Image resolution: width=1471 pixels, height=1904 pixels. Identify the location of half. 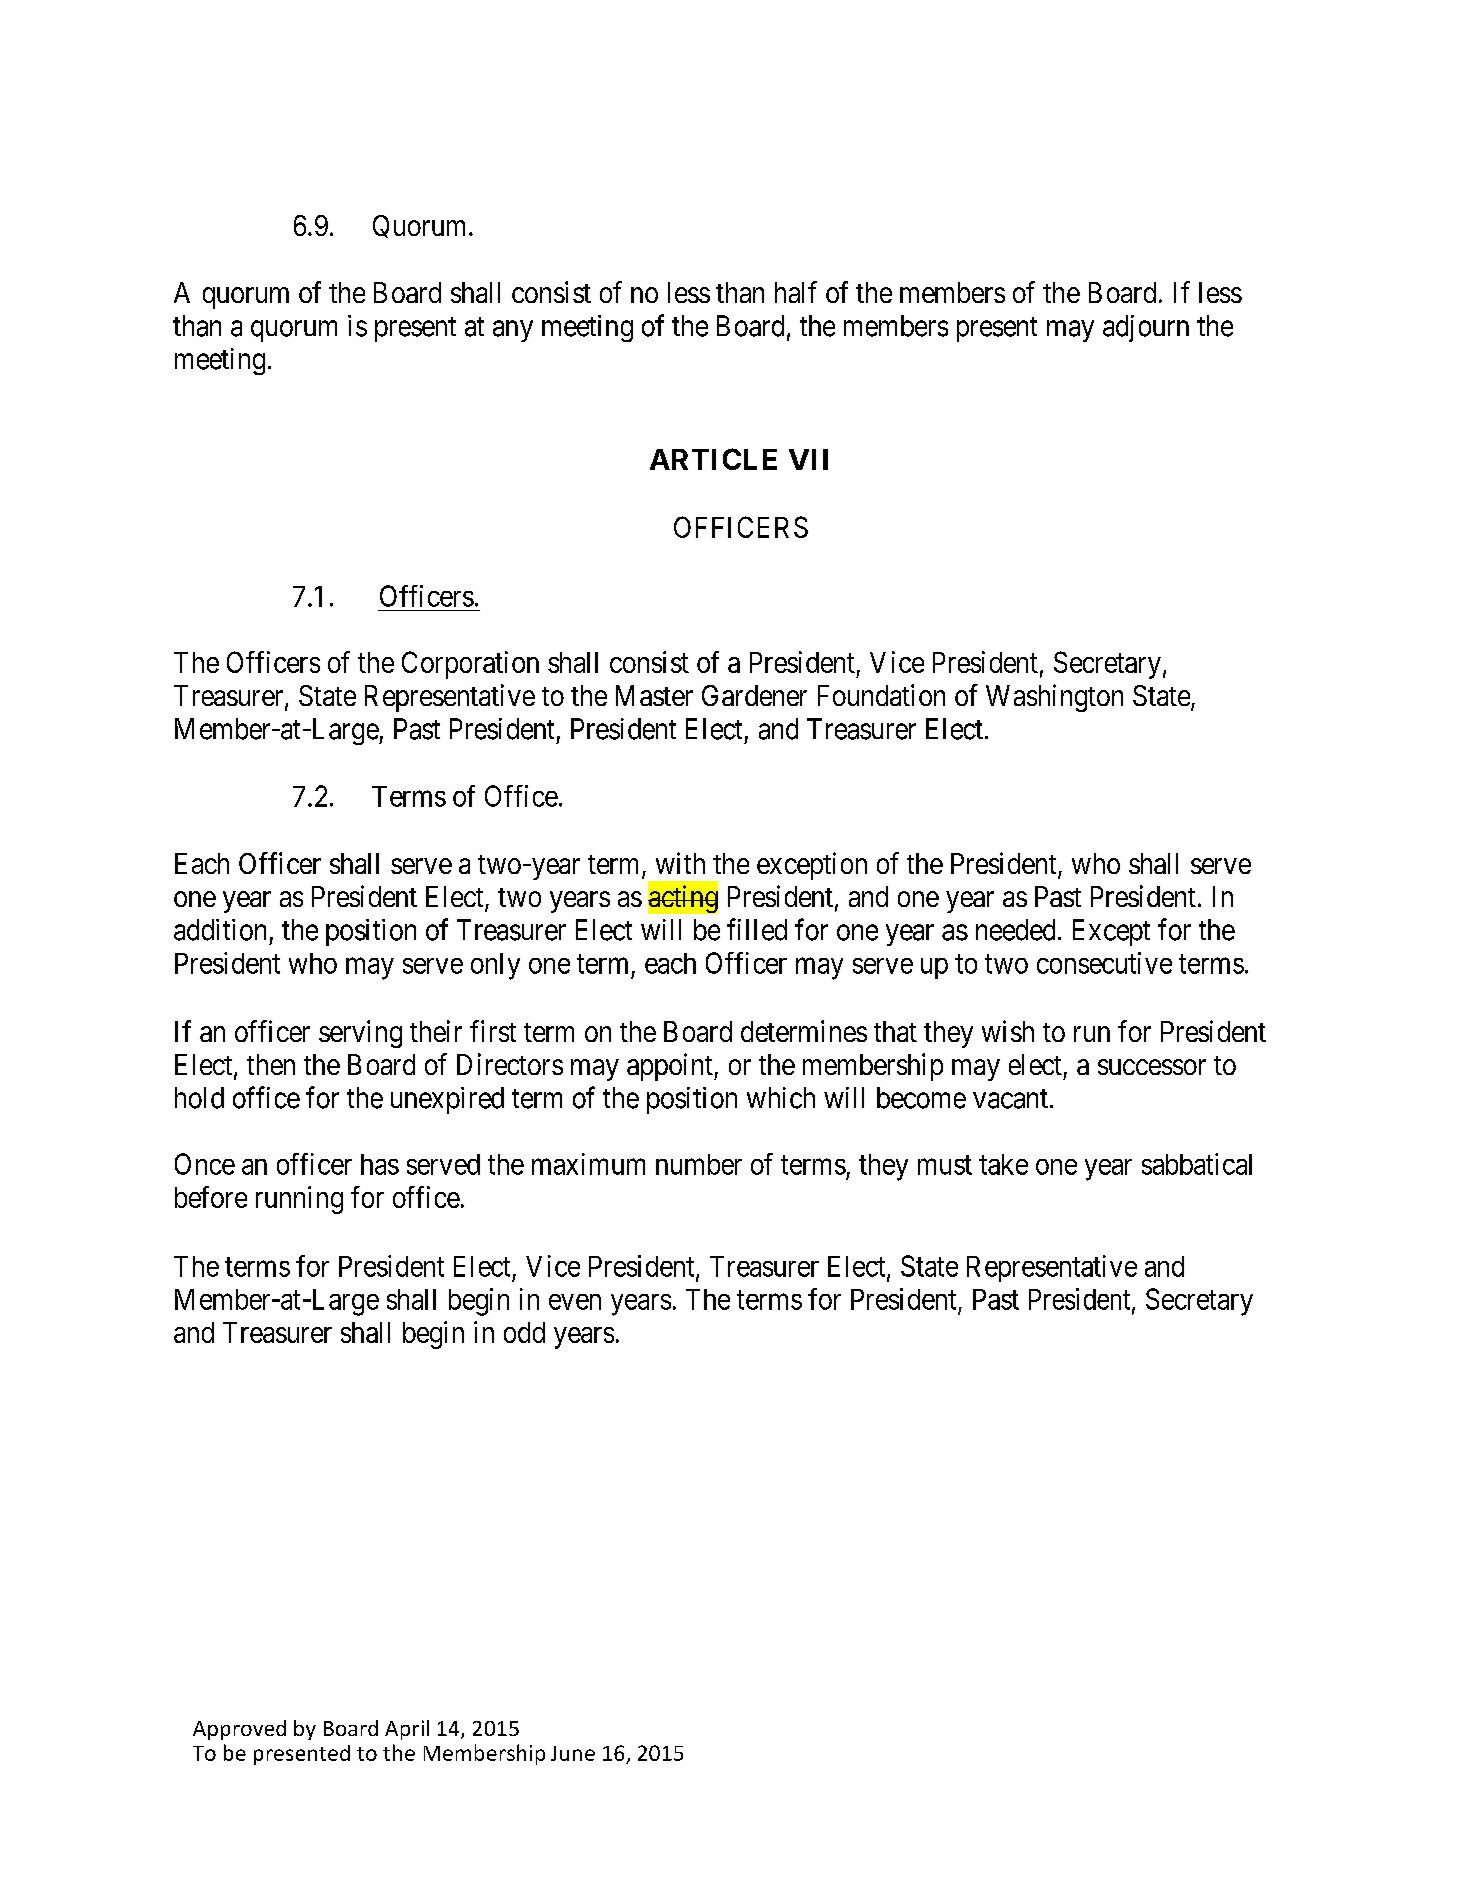
(796, 292).
